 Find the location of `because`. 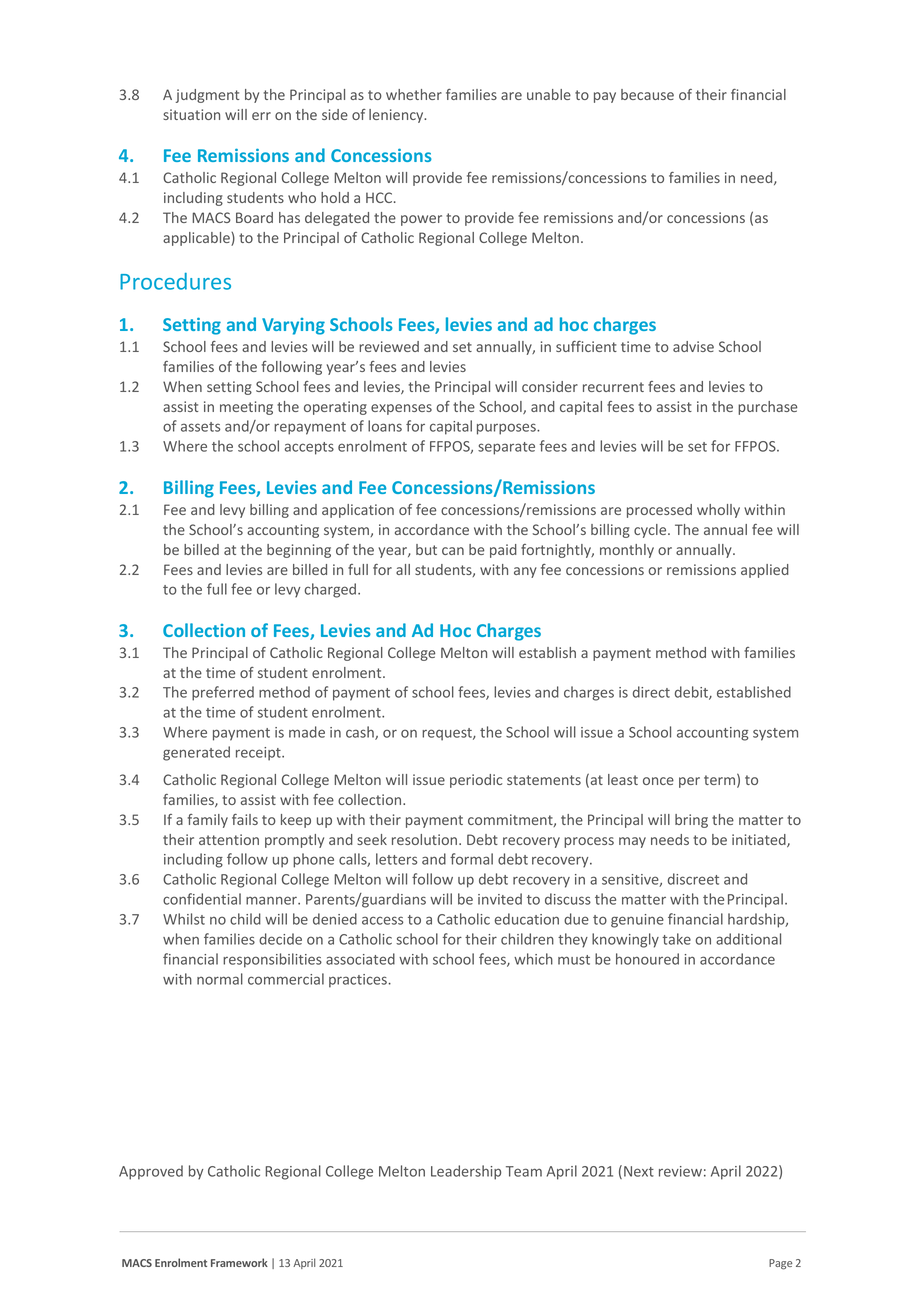

because is located at coordinates (647, 94).
